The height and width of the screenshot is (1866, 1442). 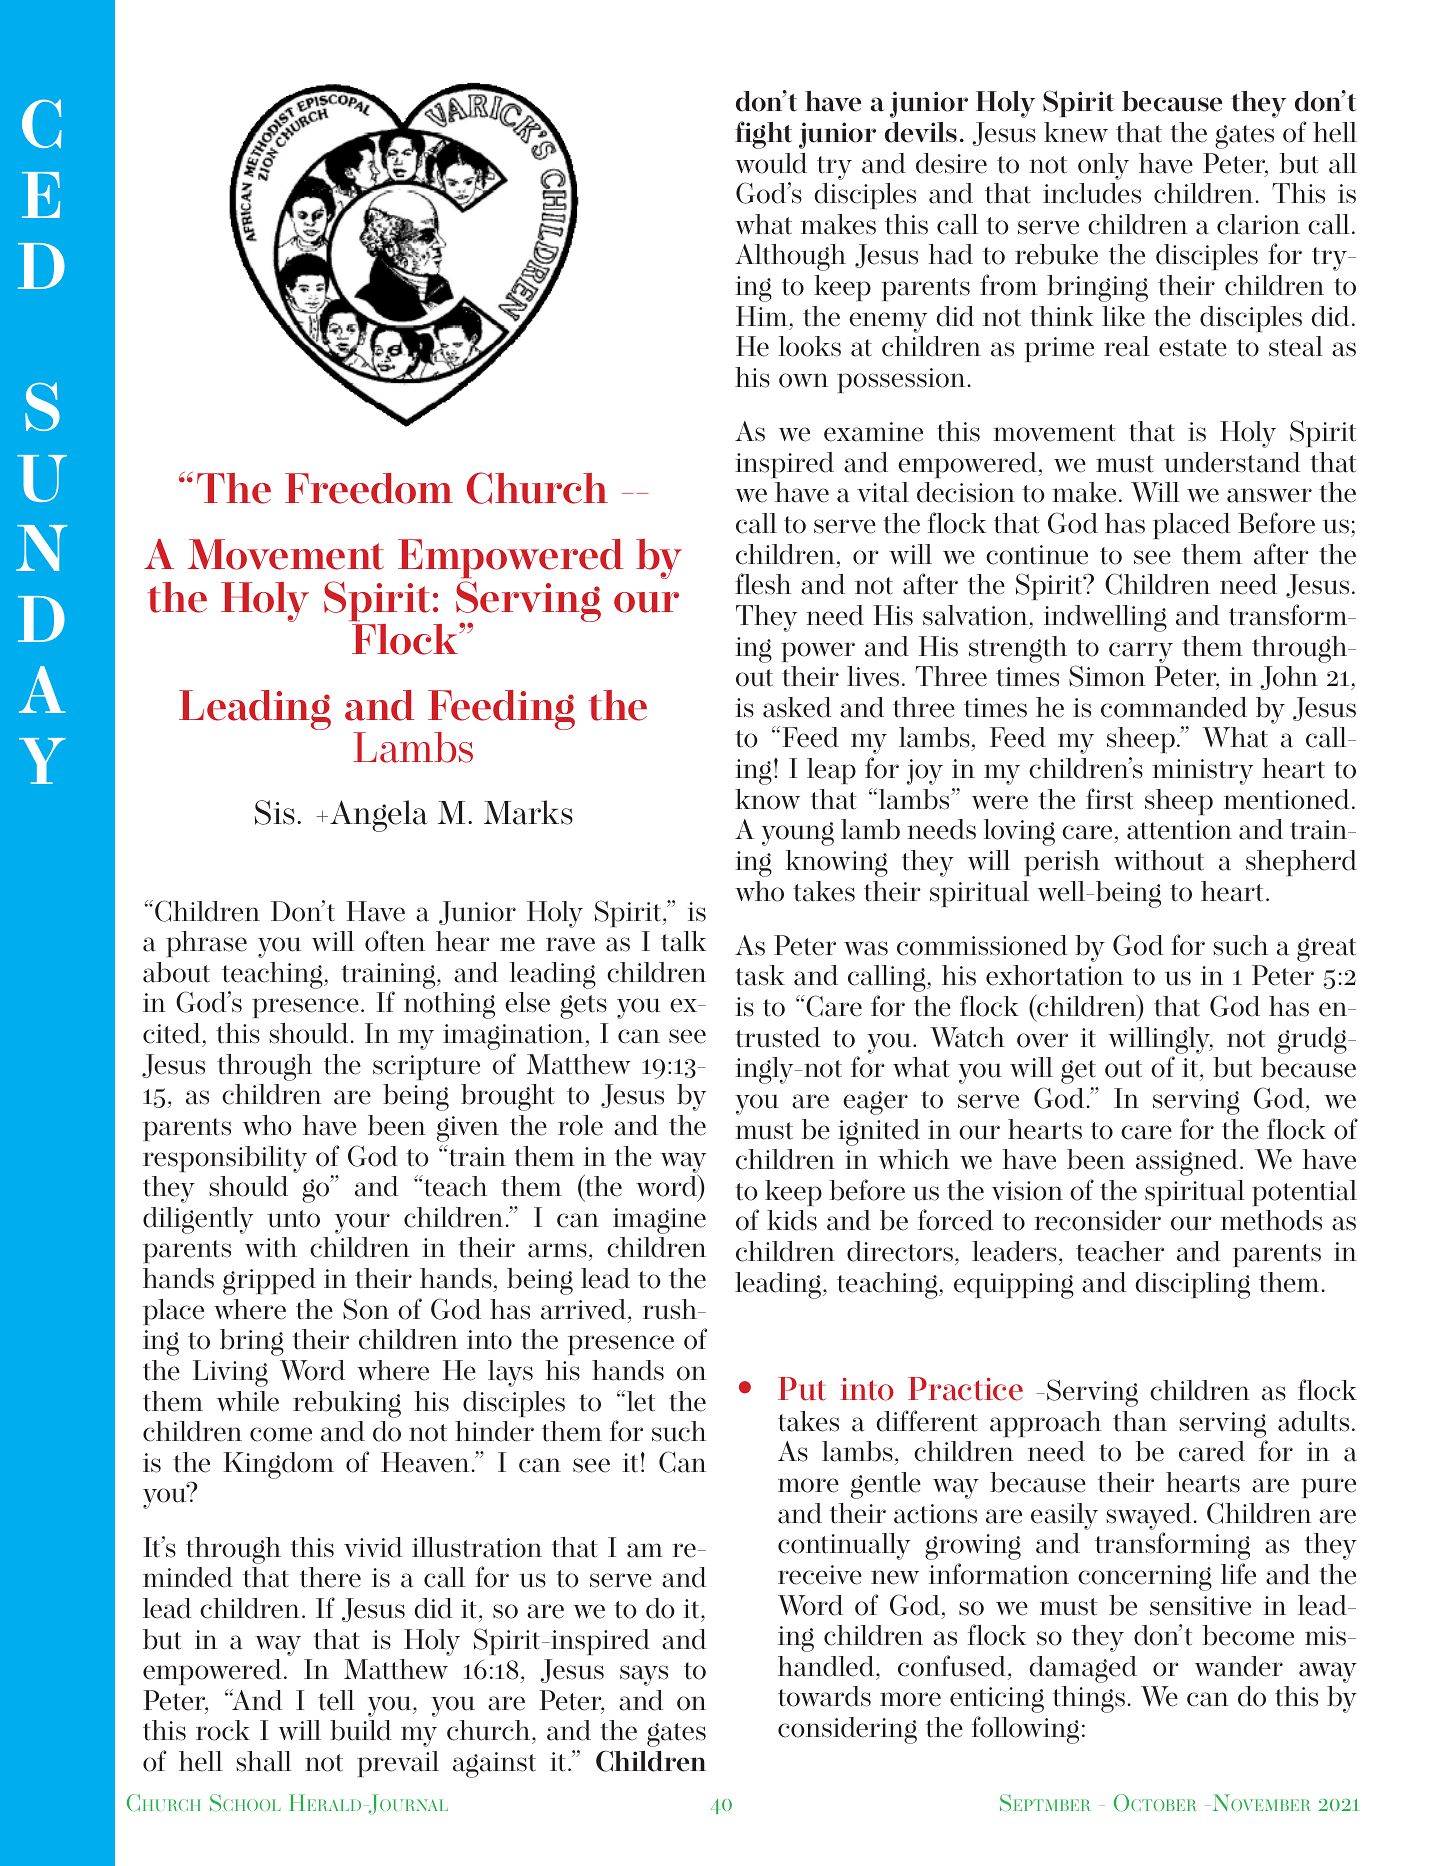 What do you see at coordinates (1103, 166) in the screenshot?
I see `only` at bounding box center [1103, 166].
